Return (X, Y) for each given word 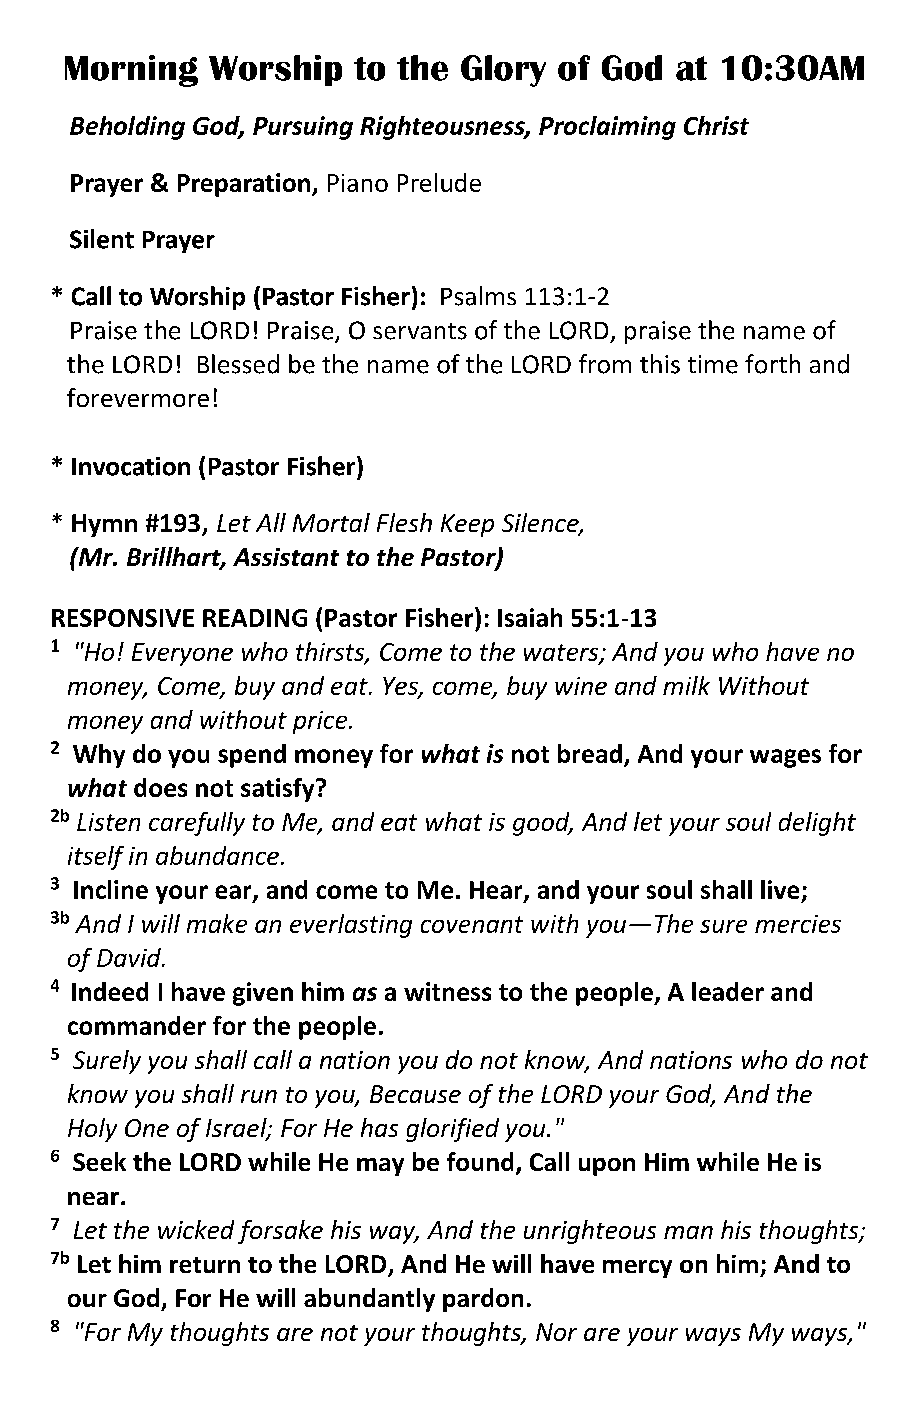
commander (137, 1025)
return (205, 1265)
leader (728, 991)
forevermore (138, 397)
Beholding (127, 128)
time (713, 364)
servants (420, 331)
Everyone (182, 654)
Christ (716, 125)
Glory (503, 71)
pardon (483, 1300)
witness (447, 991)
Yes (401, 687)
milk (686, 685)
